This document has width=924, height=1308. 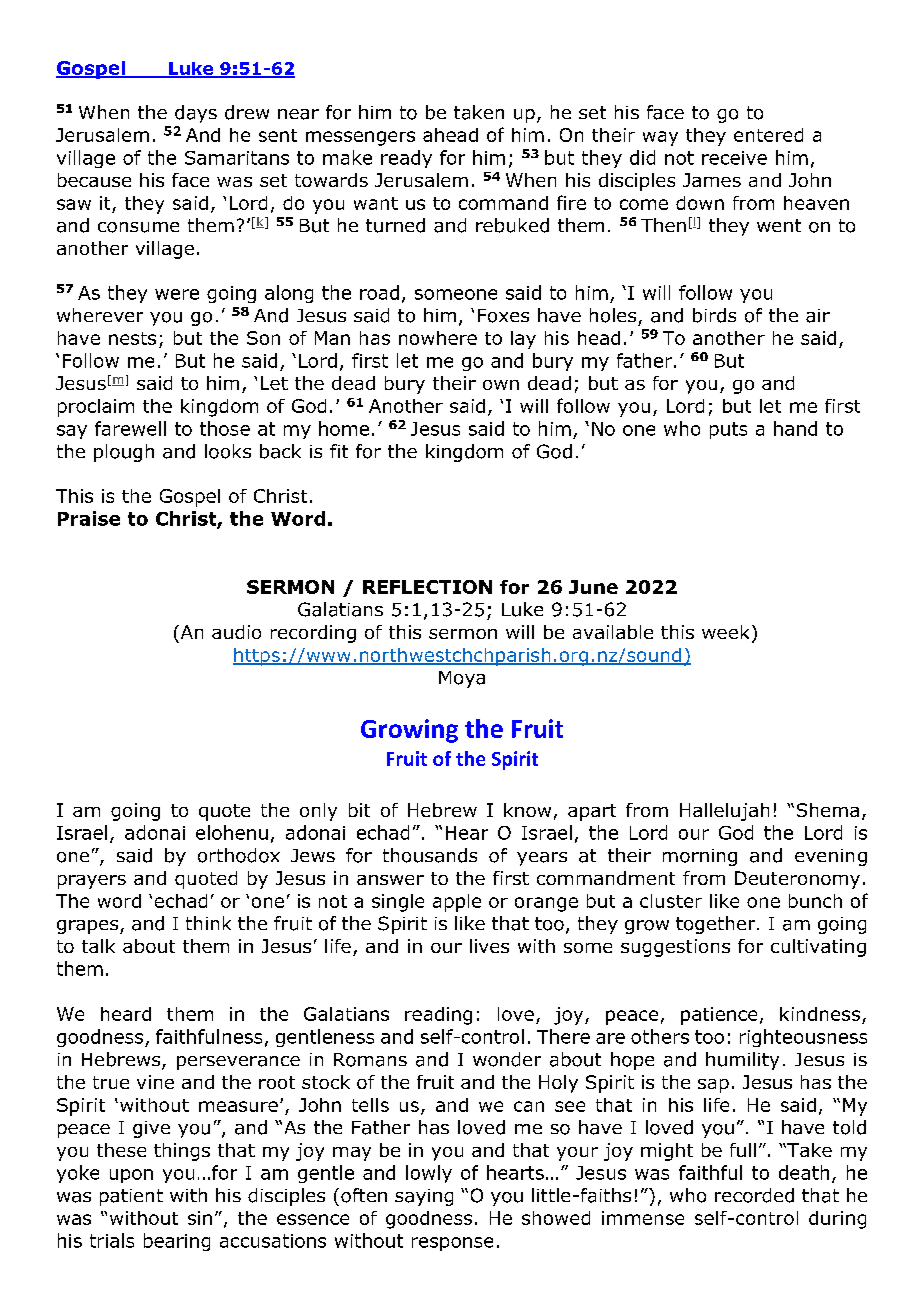 What do you see at coordinates (131, 1197) in the document?
I see `patient` at bounding box center [131, 1197].
